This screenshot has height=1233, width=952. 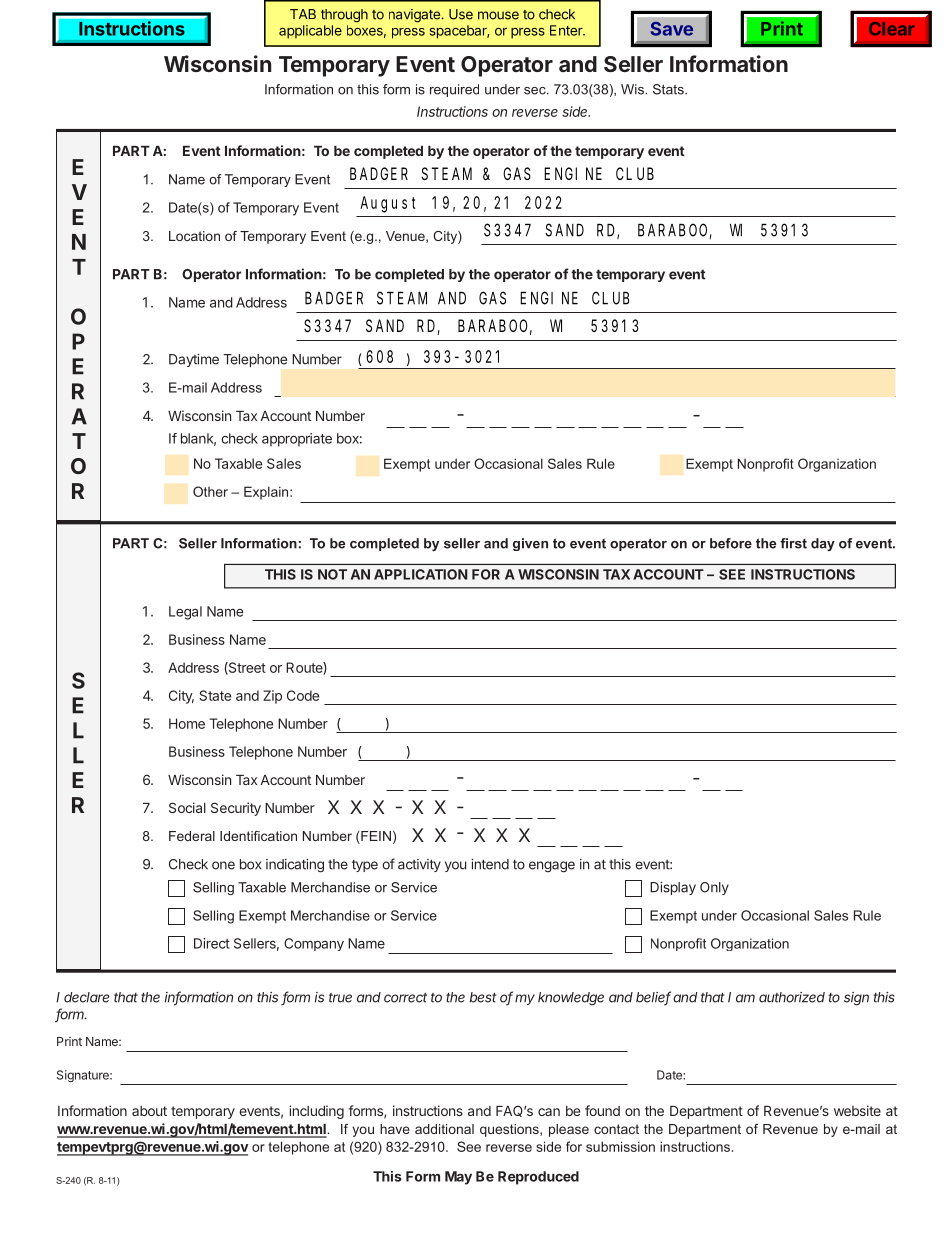 I want to click on APPLICATION, so click(x=421, y=574).
